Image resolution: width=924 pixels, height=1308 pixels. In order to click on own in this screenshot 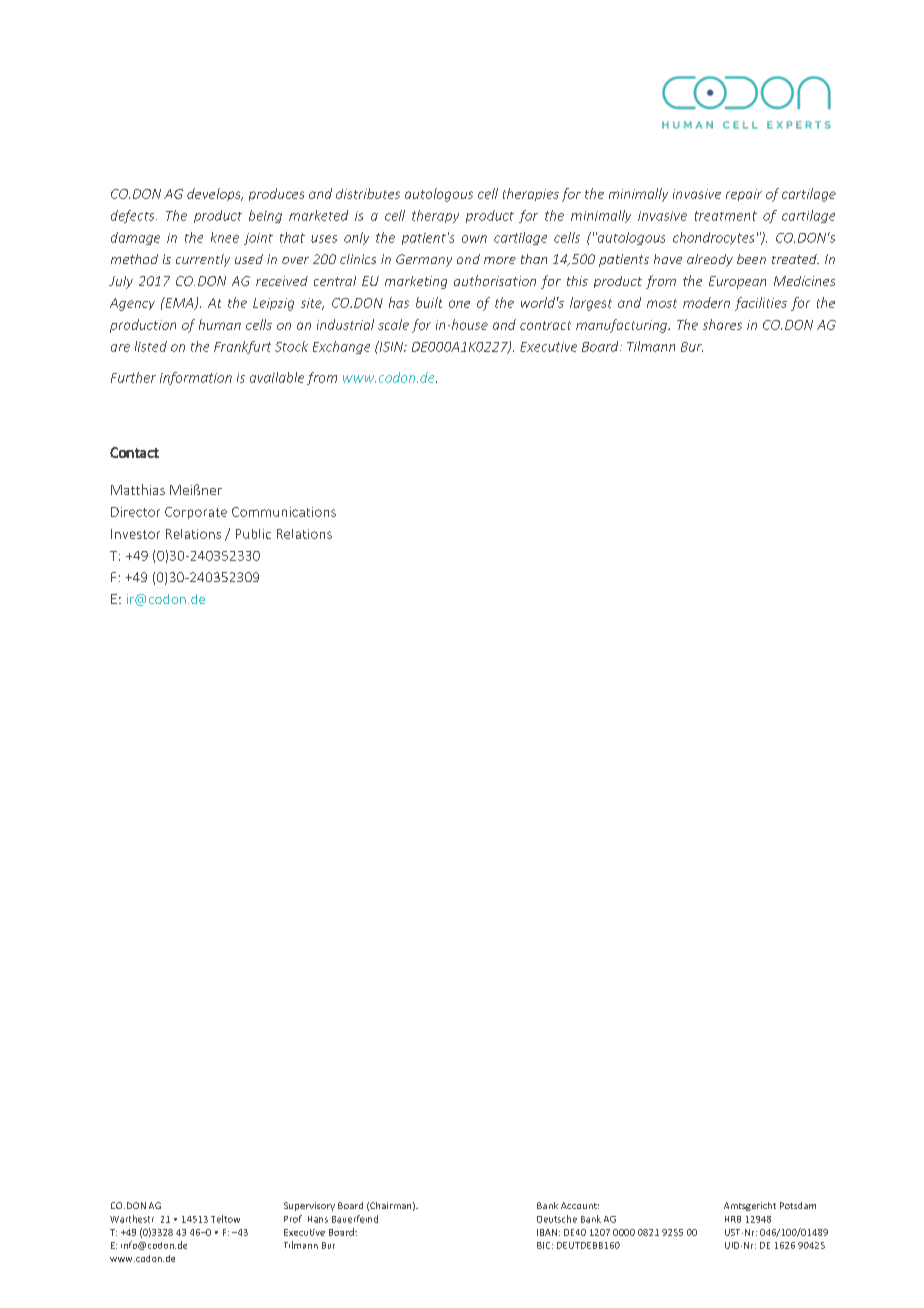, I will do `click(474, 239)`.
